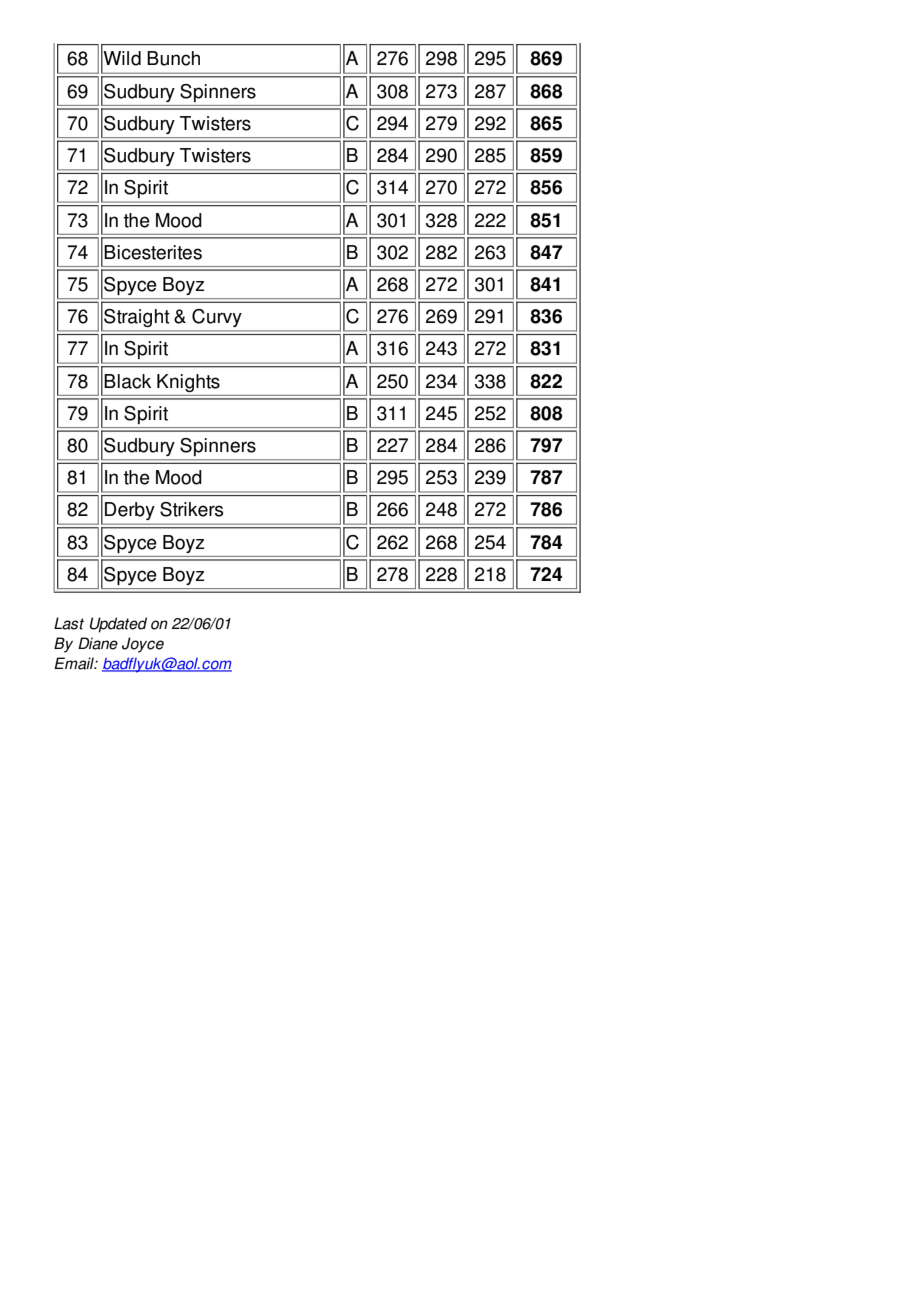  I want to click on Derby, so click(130, 511).
